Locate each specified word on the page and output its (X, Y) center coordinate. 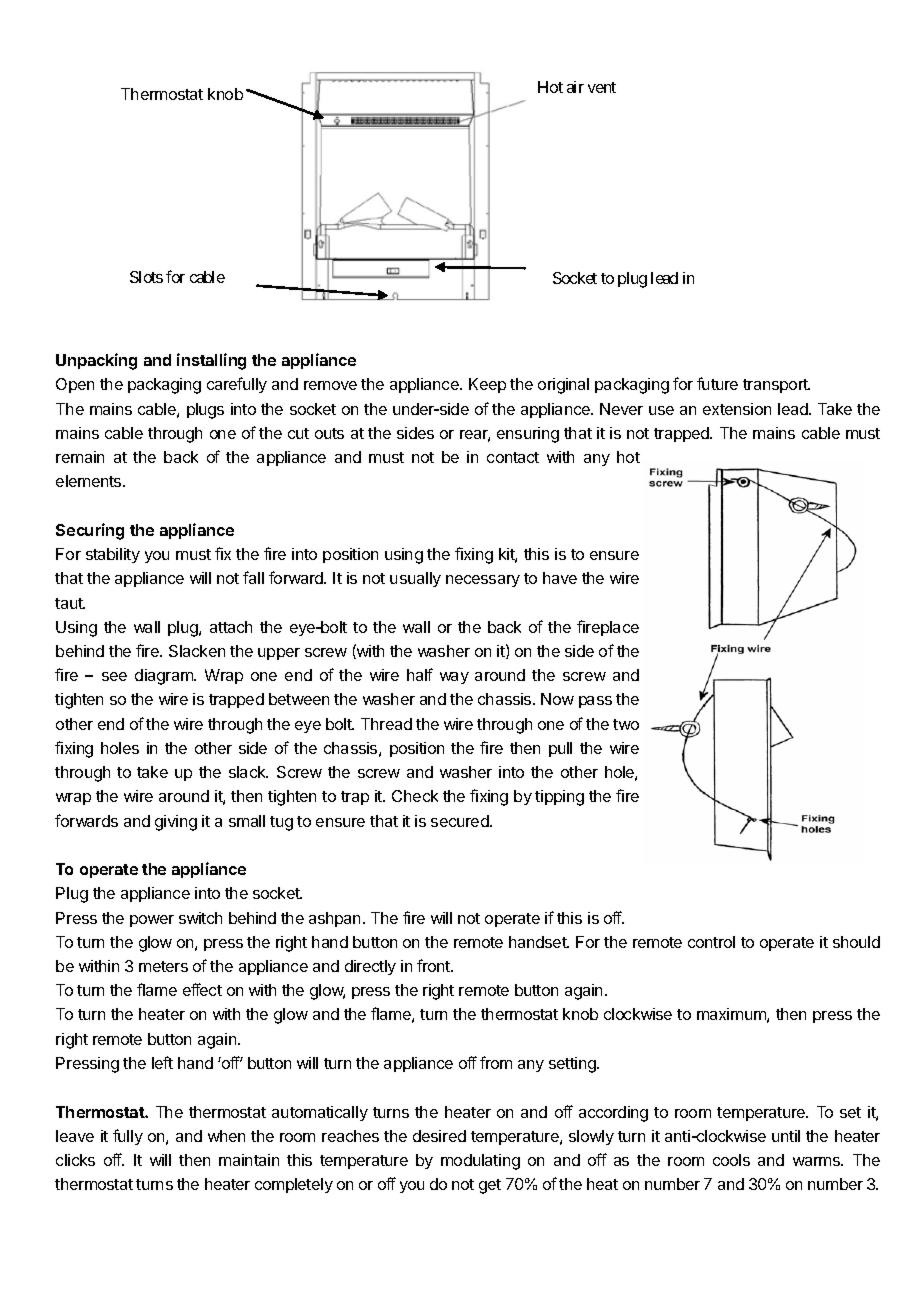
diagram (165, 677)
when (226, 1136)
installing (211, 361)
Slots (146, 277)
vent (602, 87)
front (434, 965)
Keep (487, 385)
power (152, 921)
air (575, 87)
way (454, 678)
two (626, 724)
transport (776, 386)
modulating (480, 1162)
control (711, 942)
